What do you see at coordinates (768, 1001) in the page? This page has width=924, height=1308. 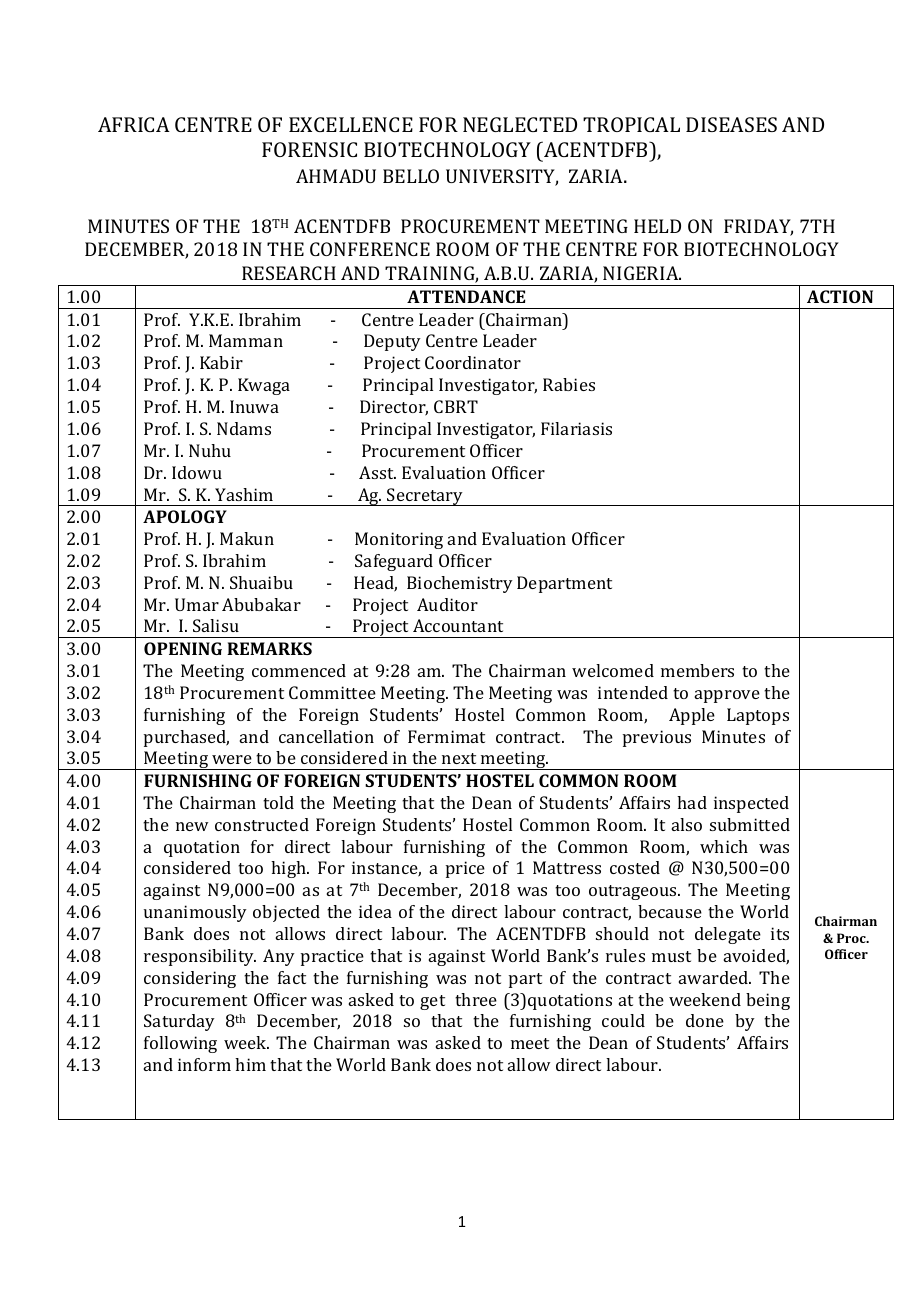 I see `being` at bounding box center [768, 1001].
